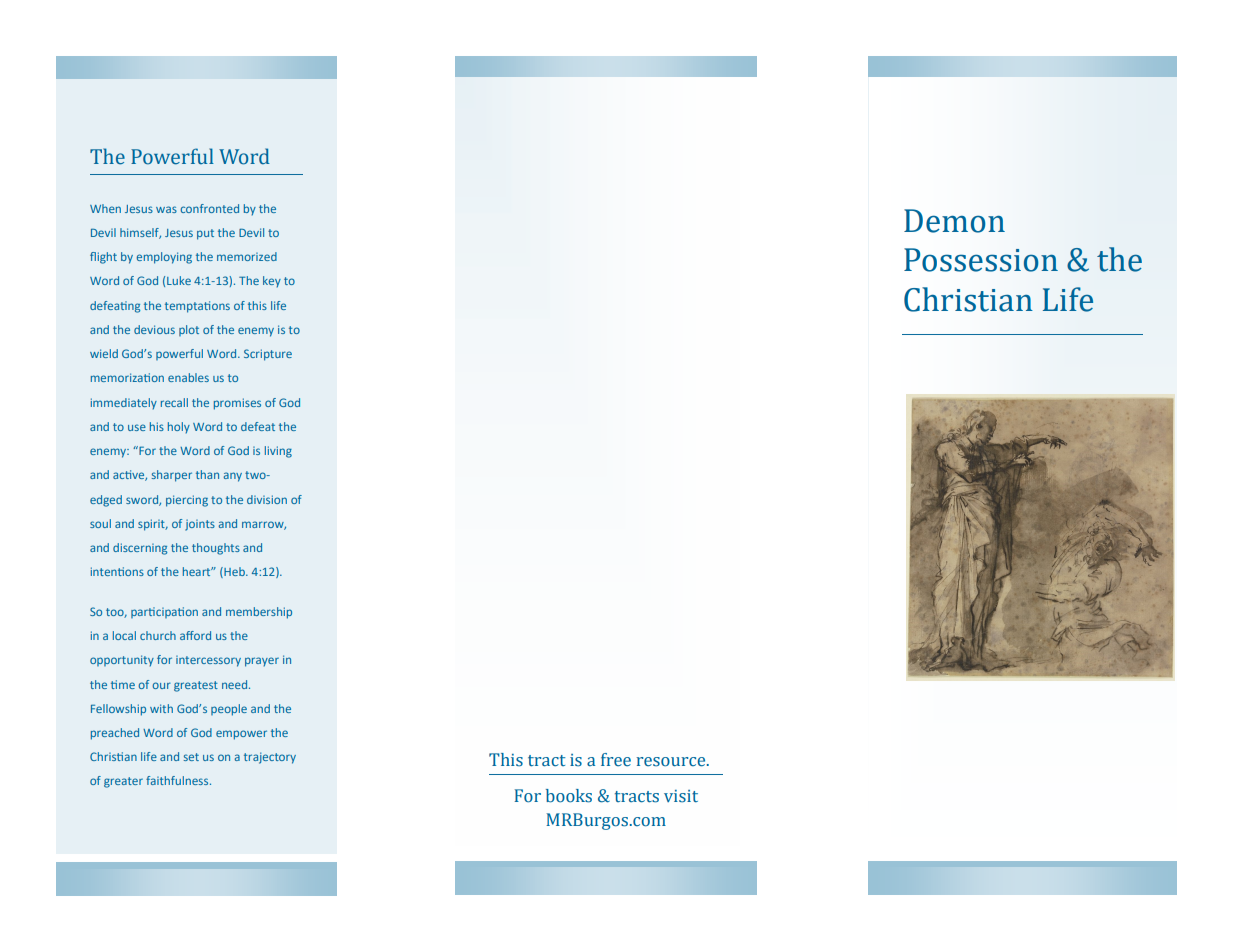  What do you see at coordinates (247, 256) in the document?
I see `memorized` at bounding box center [247, 256].
